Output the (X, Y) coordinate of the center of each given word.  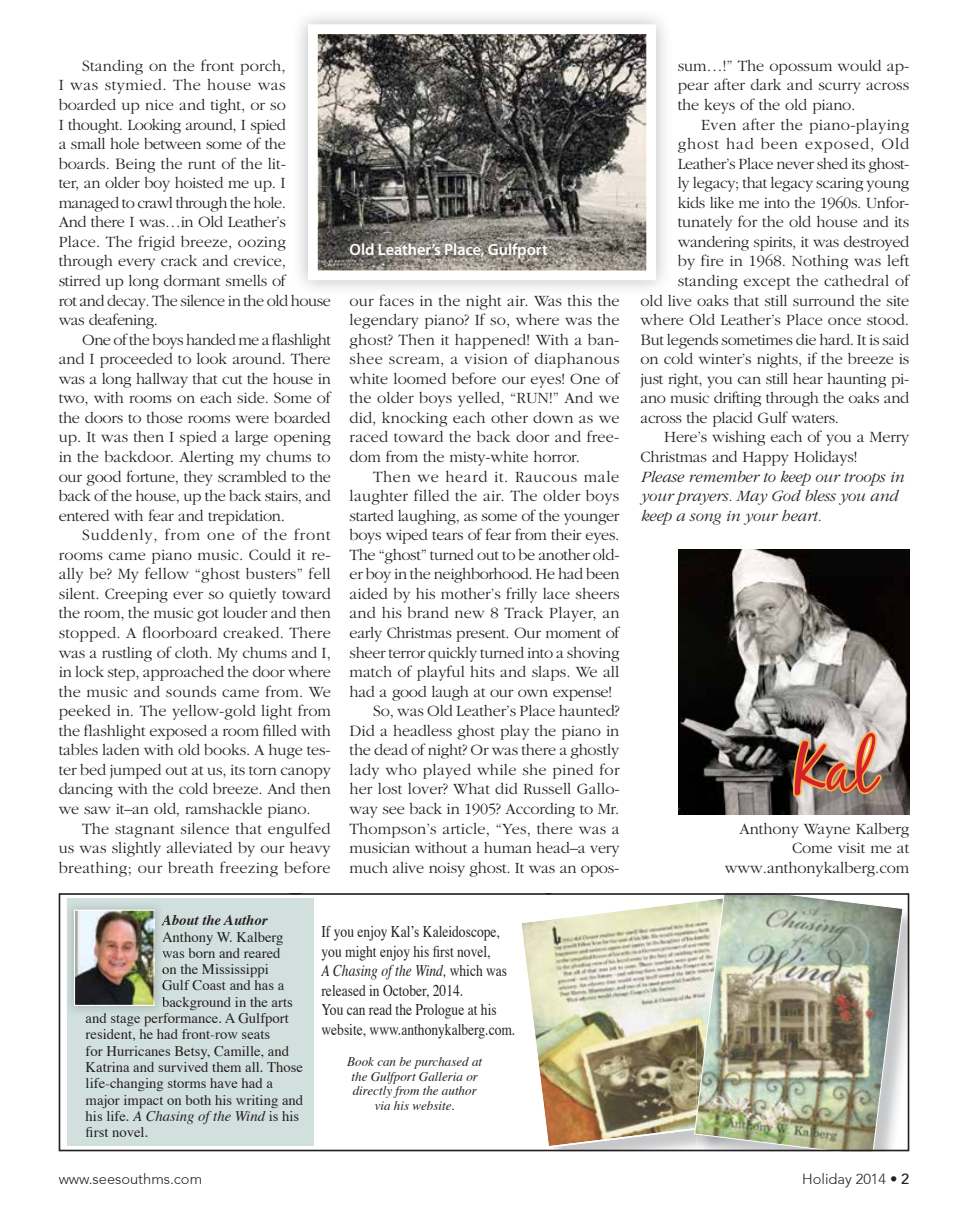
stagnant (145, 831)
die (806, 339)
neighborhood (482, 575)
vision (486, 358)
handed (211, 339)
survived (183, 1067)
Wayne (827, 831)
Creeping (136, 595)
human (508, 847)
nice (159, 105)
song (705, 519)
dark (766, 84)
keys (719, 106)
